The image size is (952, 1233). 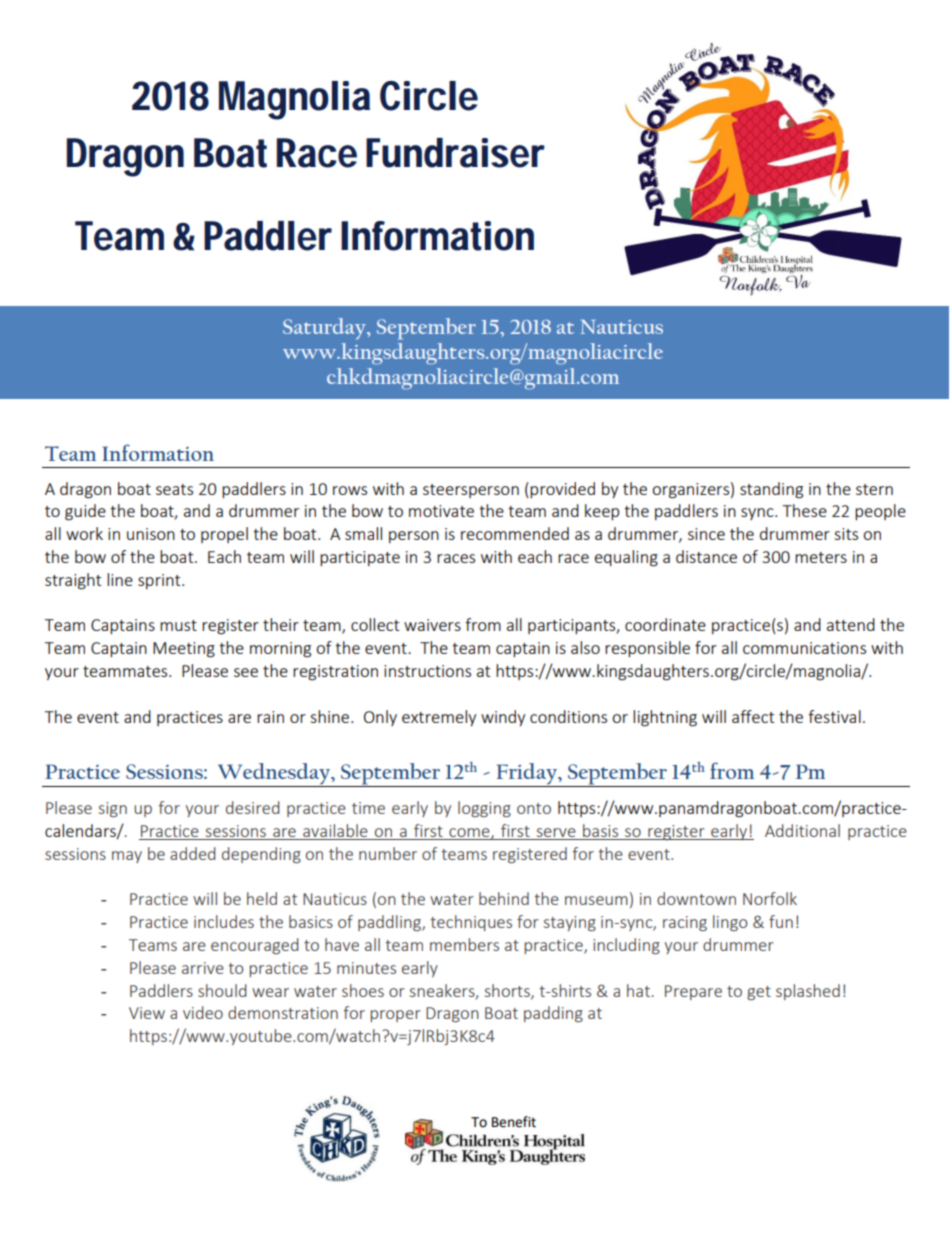 I want to click on Fundraiser, so click(x=455, y=153).
